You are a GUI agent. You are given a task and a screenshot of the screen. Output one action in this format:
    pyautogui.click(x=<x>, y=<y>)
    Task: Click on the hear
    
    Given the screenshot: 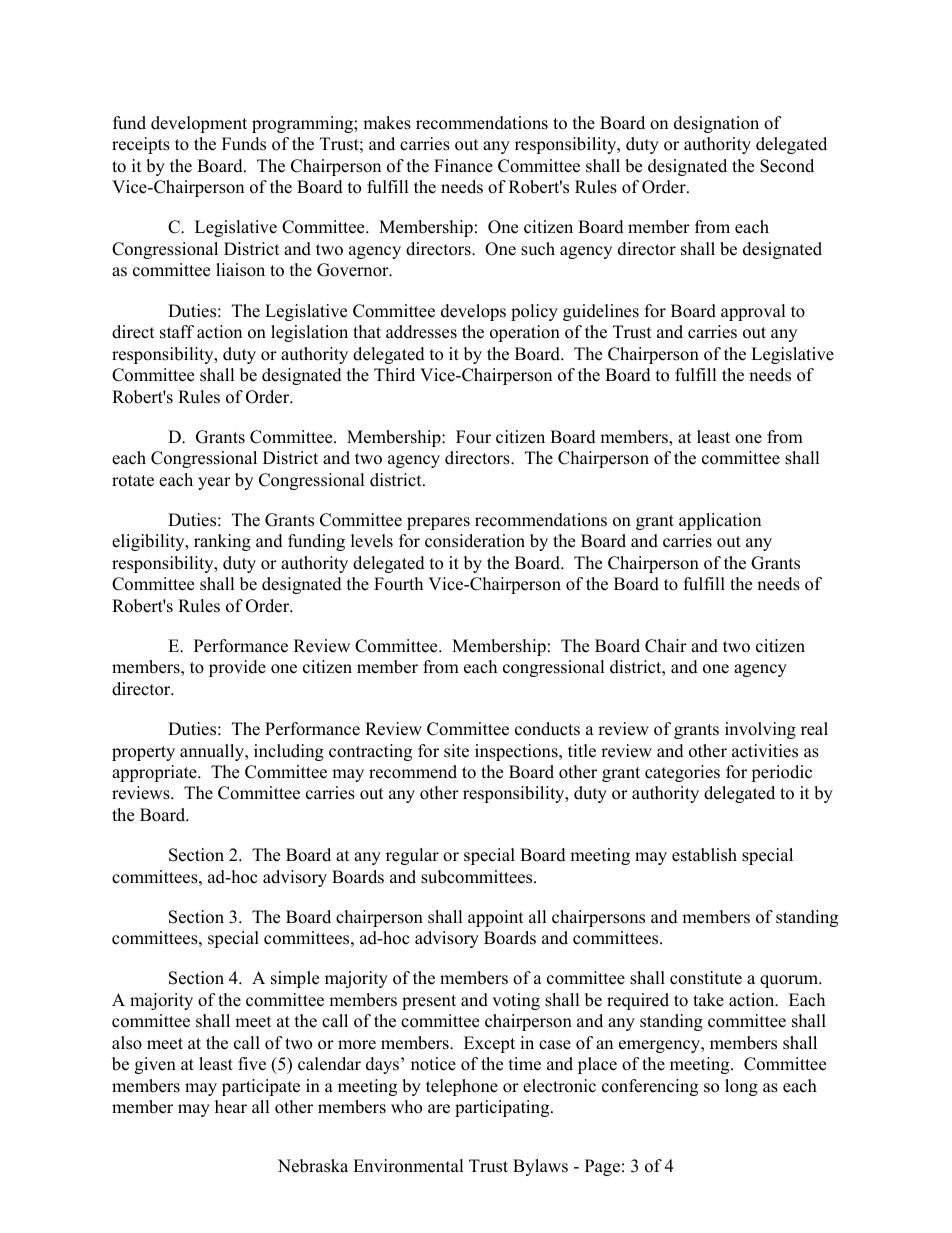 What is the action you would take?
    pyautogui.click(x=231, y=1107)
